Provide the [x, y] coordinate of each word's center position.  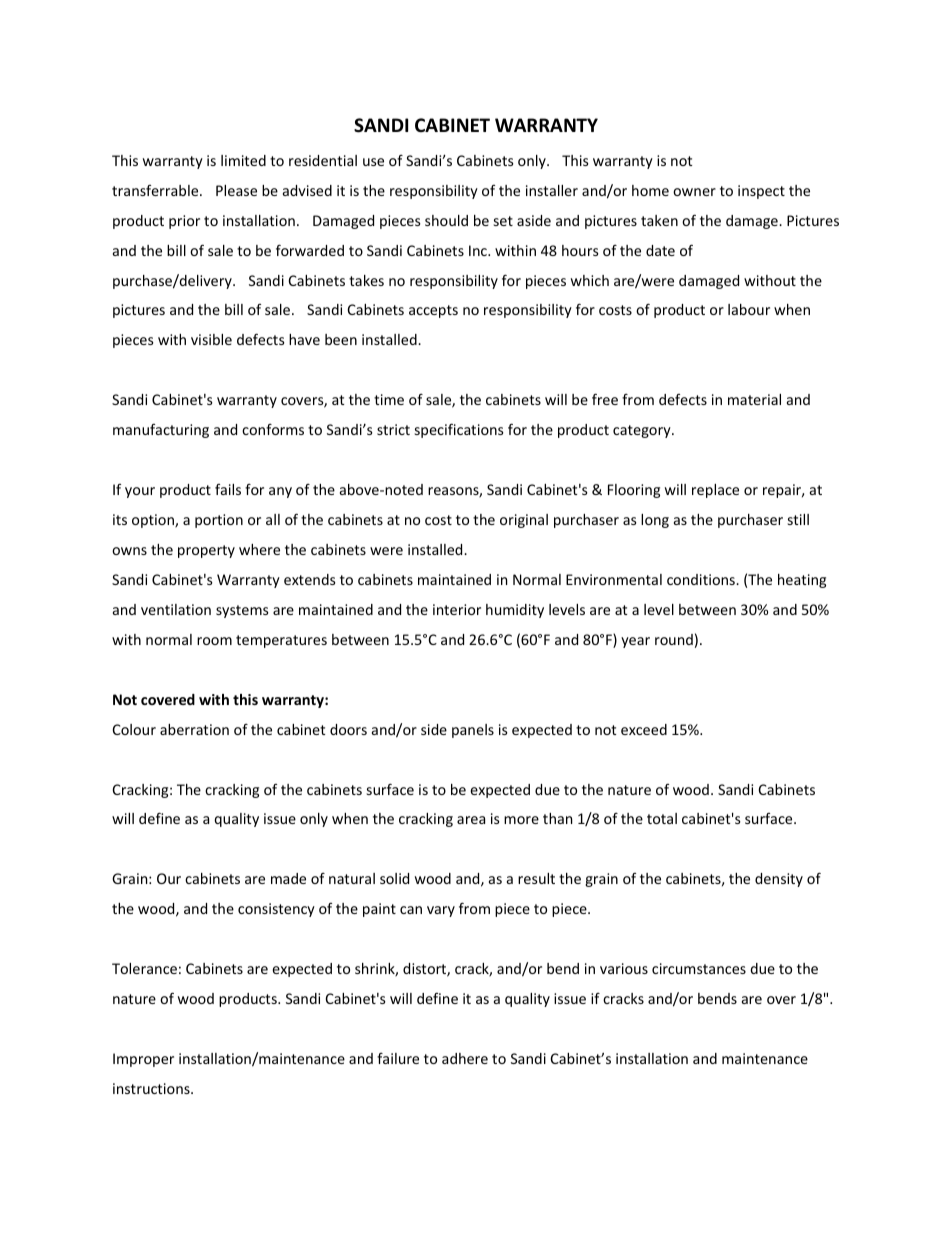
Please [236, 190]
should [446, 220]
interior [457, 609]
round [674, 639]
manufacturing [161, 431]
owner [694, 192]
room [214, 641]
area [471, 820]
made [288, 878]
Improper [143, 1060]
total [662, 818]
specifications [459, 430]
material [754, 399]
